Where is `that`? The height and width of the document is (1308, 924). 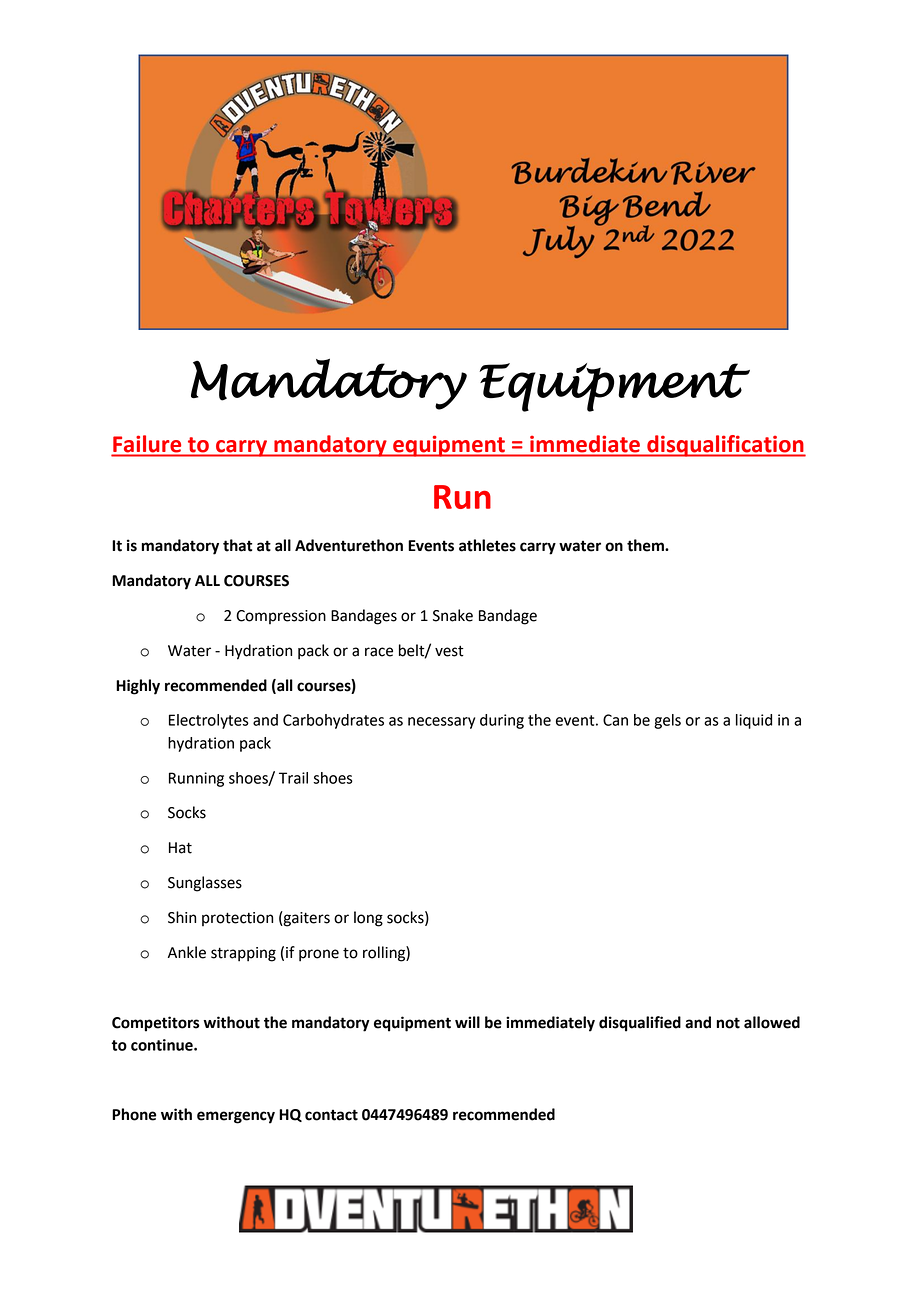
that is located at coordinates (237, 545).
